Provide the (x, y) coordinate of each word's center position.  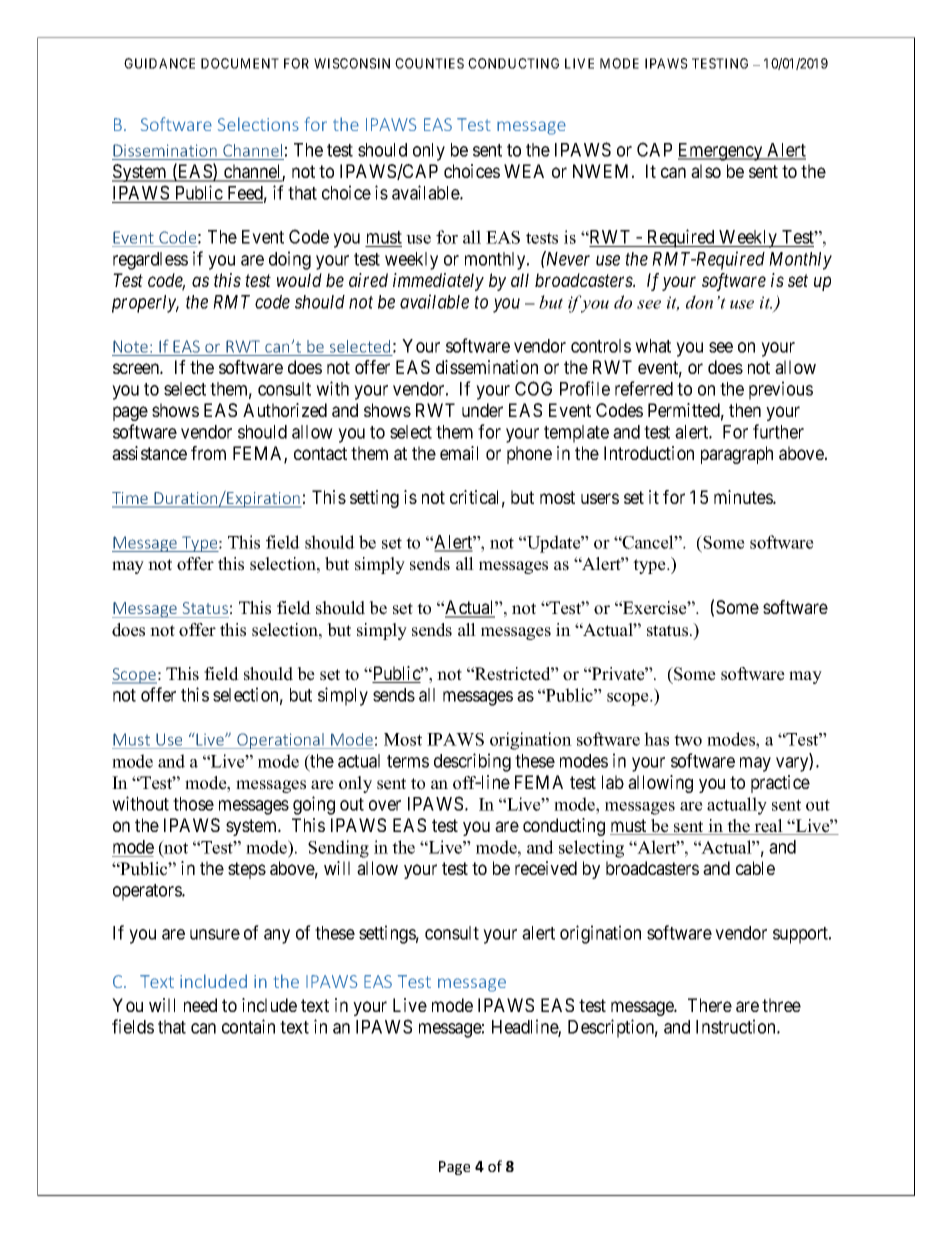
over (385, 805)
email (459, 453)
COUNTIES (429, 63)
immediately (438, 282)
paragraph (737, 455)
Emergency (721, 152)
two (688, 740)
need (200, 1005)
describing (472, 762)
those (193, 804)
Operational (280, 741)
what (653, 346)
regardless (150, 261)
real (769, 827)
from (208, 453)
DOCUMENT (240, 63)
